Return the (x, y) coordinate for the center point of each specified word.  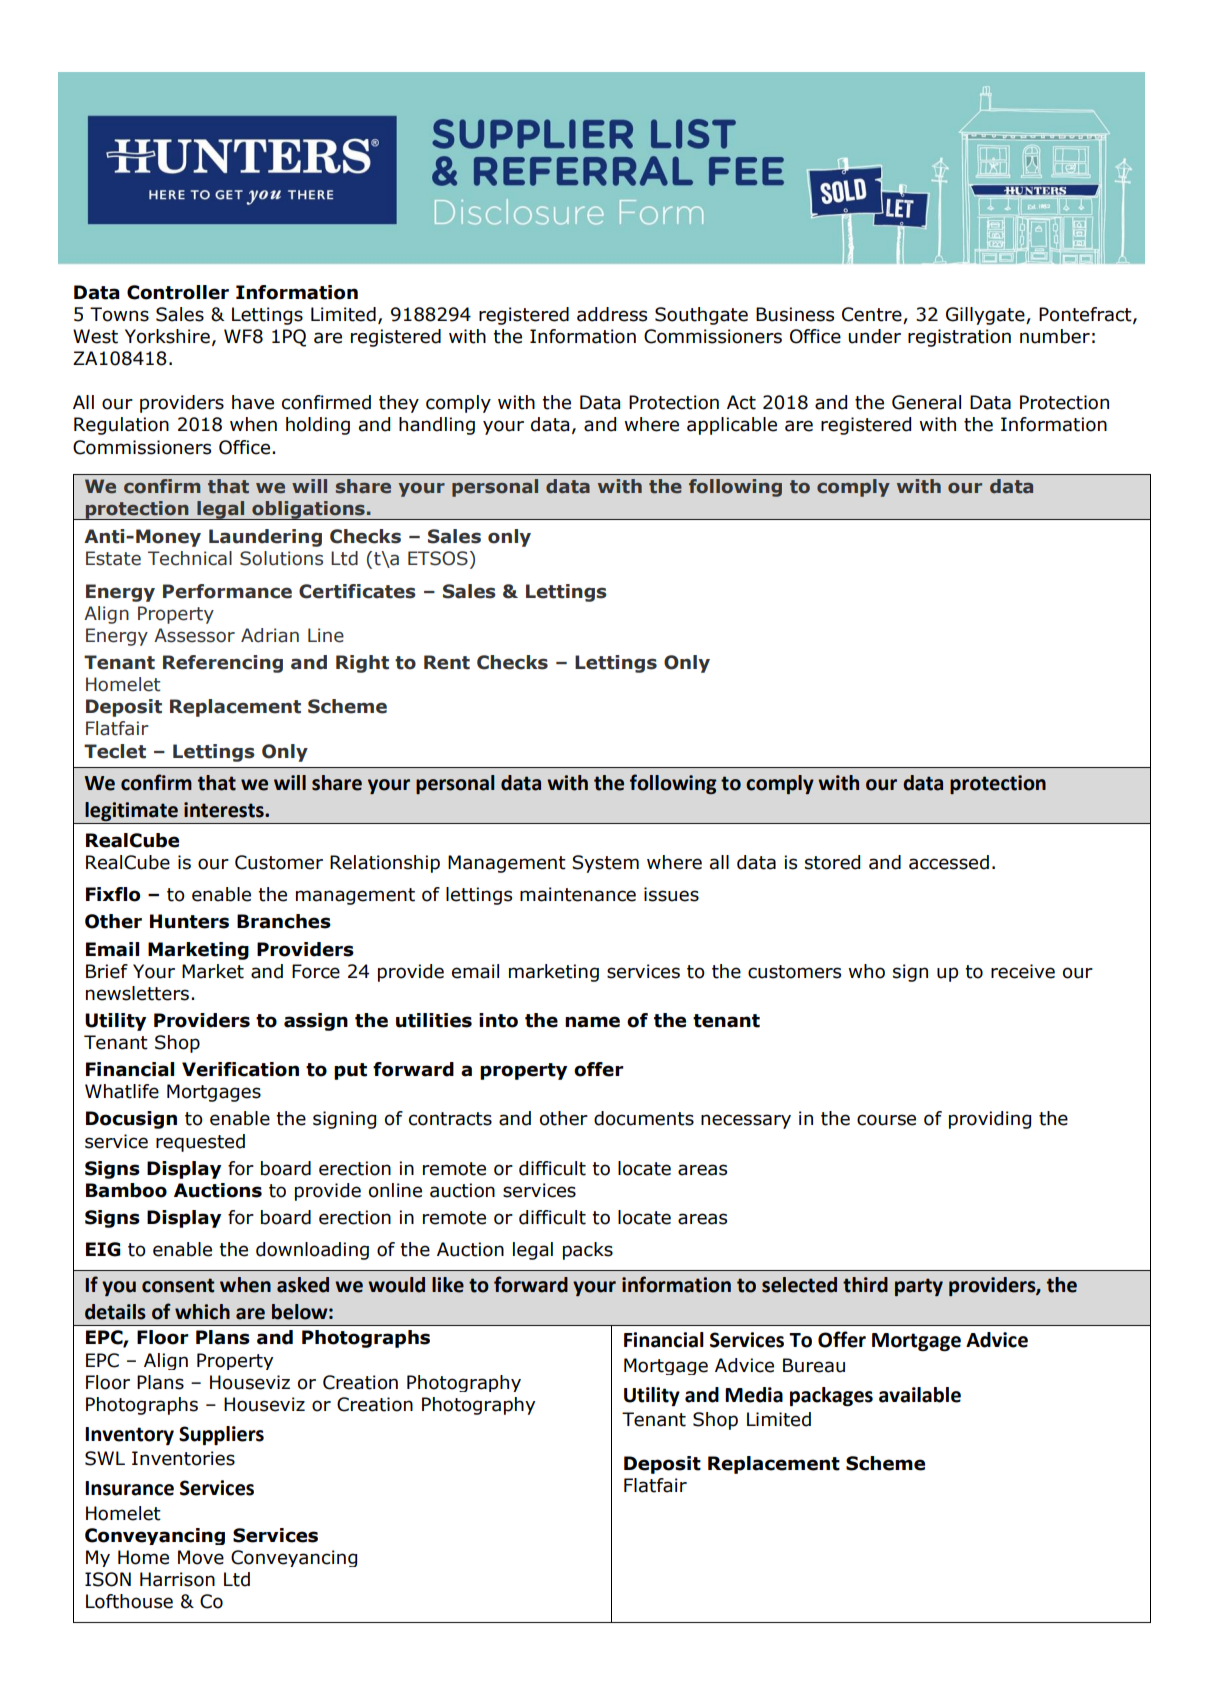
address (612, 314)
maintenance (578, 894)
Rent (447, 662)
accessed (949, 862)
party (919, 1287)
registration (959, 338)
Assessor (194, 635)
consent (178, 1285)
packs (588, 1251)
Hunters (189, 921)
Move (201, 1557)
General (926, 402)
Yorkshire (167, 336)
